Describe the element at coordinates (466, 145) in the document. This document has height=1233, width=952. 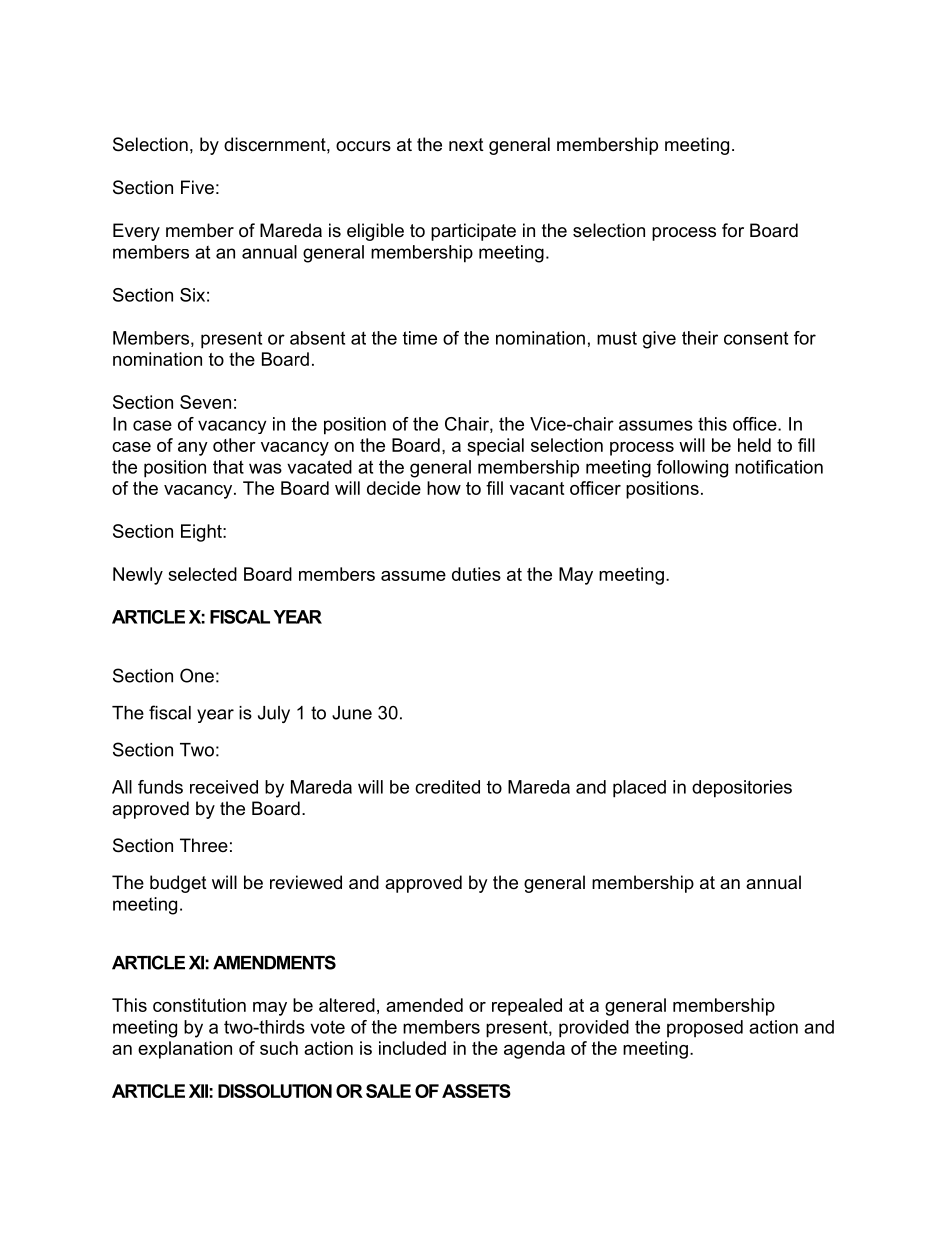
I see `next` at that location.
